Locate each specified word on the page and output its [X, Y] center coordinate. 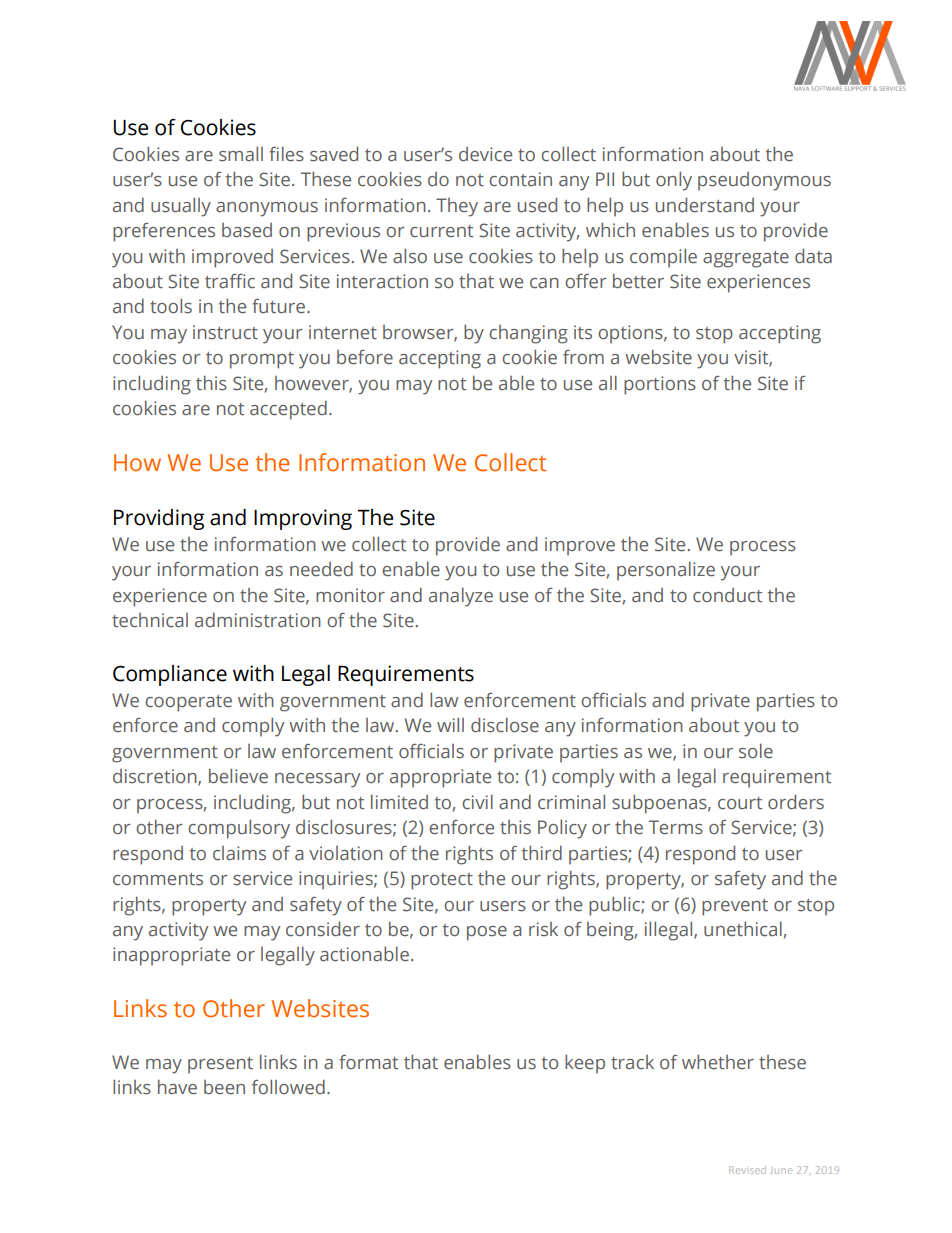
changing [528, 334]
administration [258, 620]
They [457, 207]
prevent [735, 907]
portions [660, 385]
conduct [727, 595]
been [224, 1087]
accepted [288, 410]
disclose [505, 725]
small [241, 154]
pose [487, 933]
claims [239, 853]
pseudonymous [764, 181]
